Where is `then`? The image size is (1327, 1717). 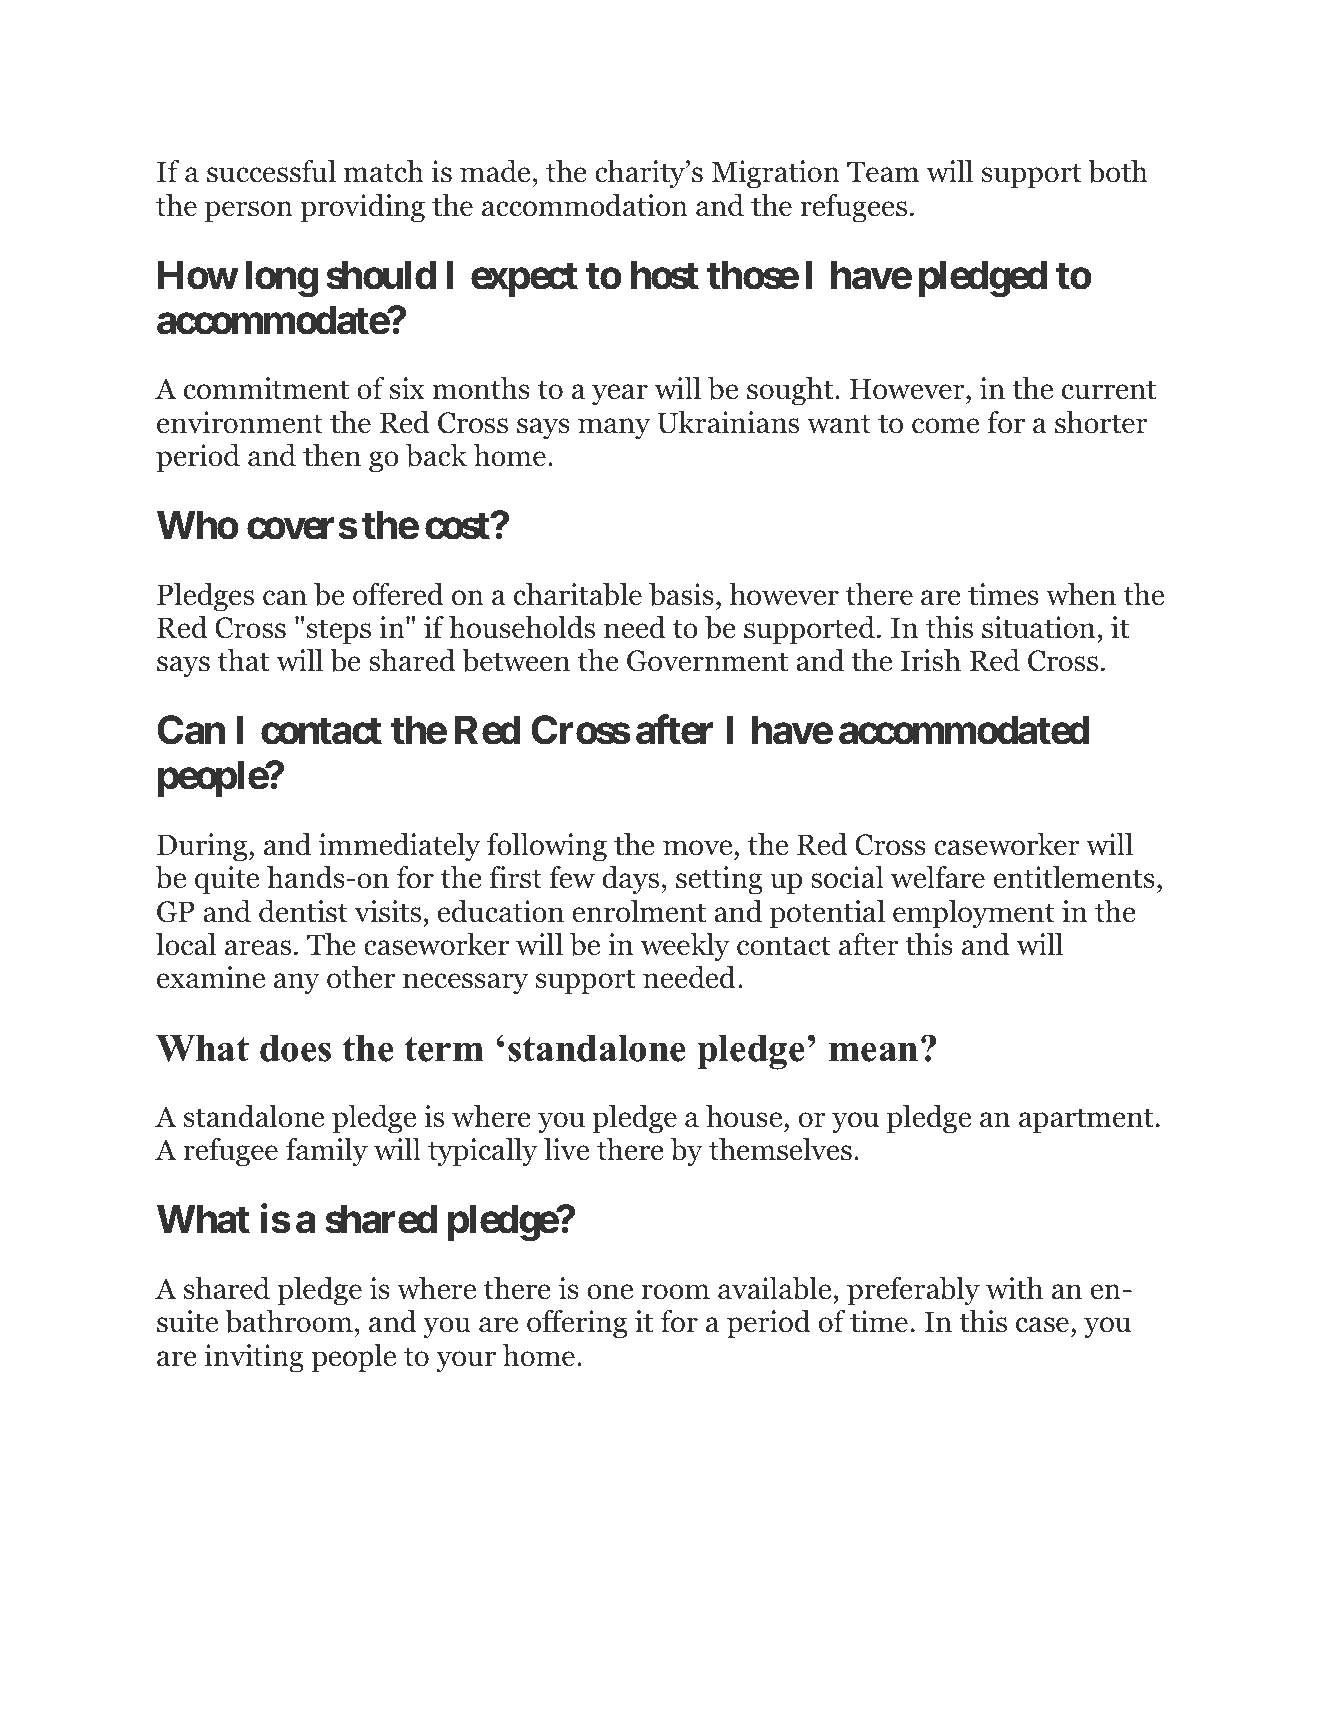
then is located at coordinates (332, 455).
